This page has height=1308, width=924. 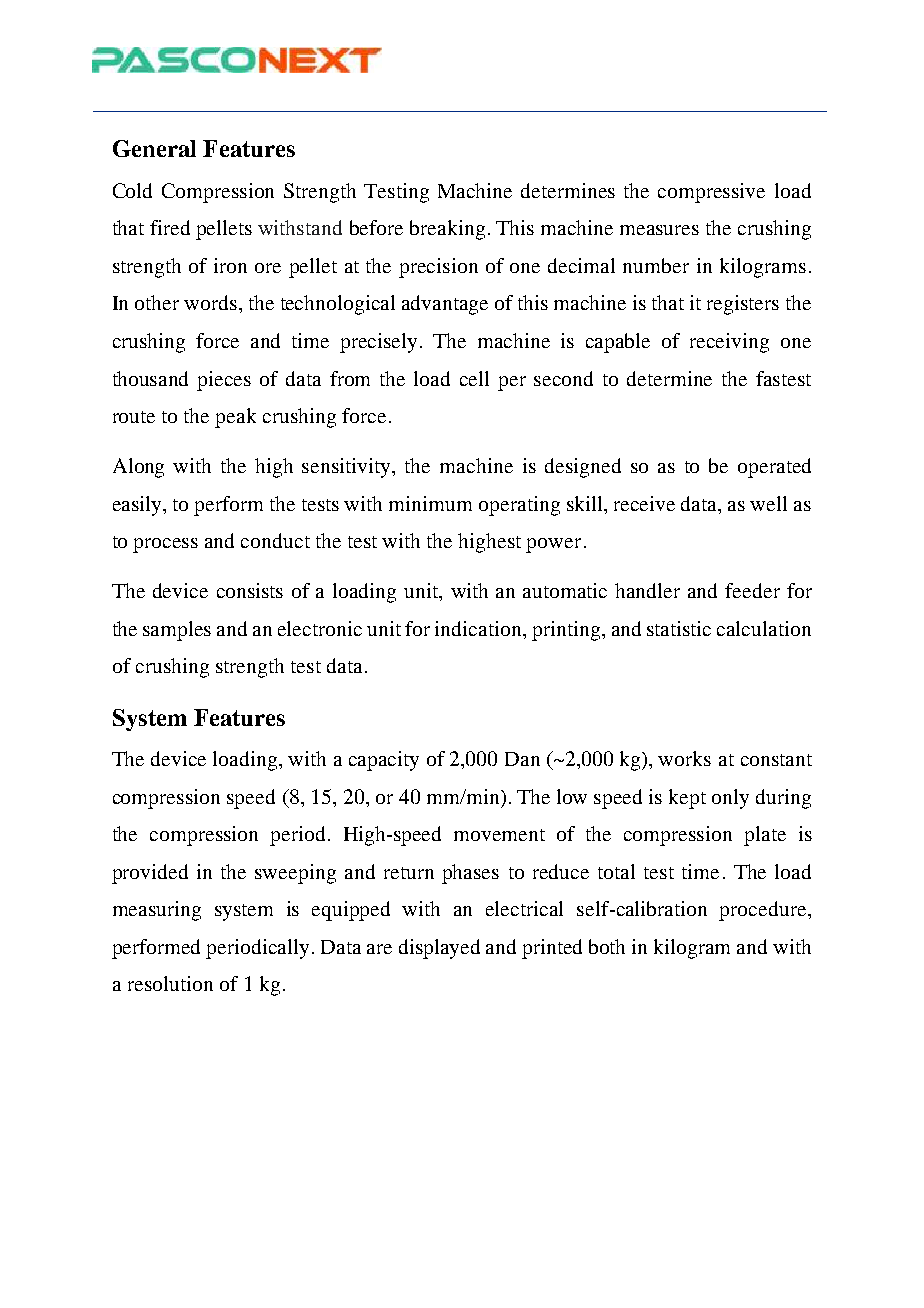 I want to click on feeder, so click(x=752, y=590).
